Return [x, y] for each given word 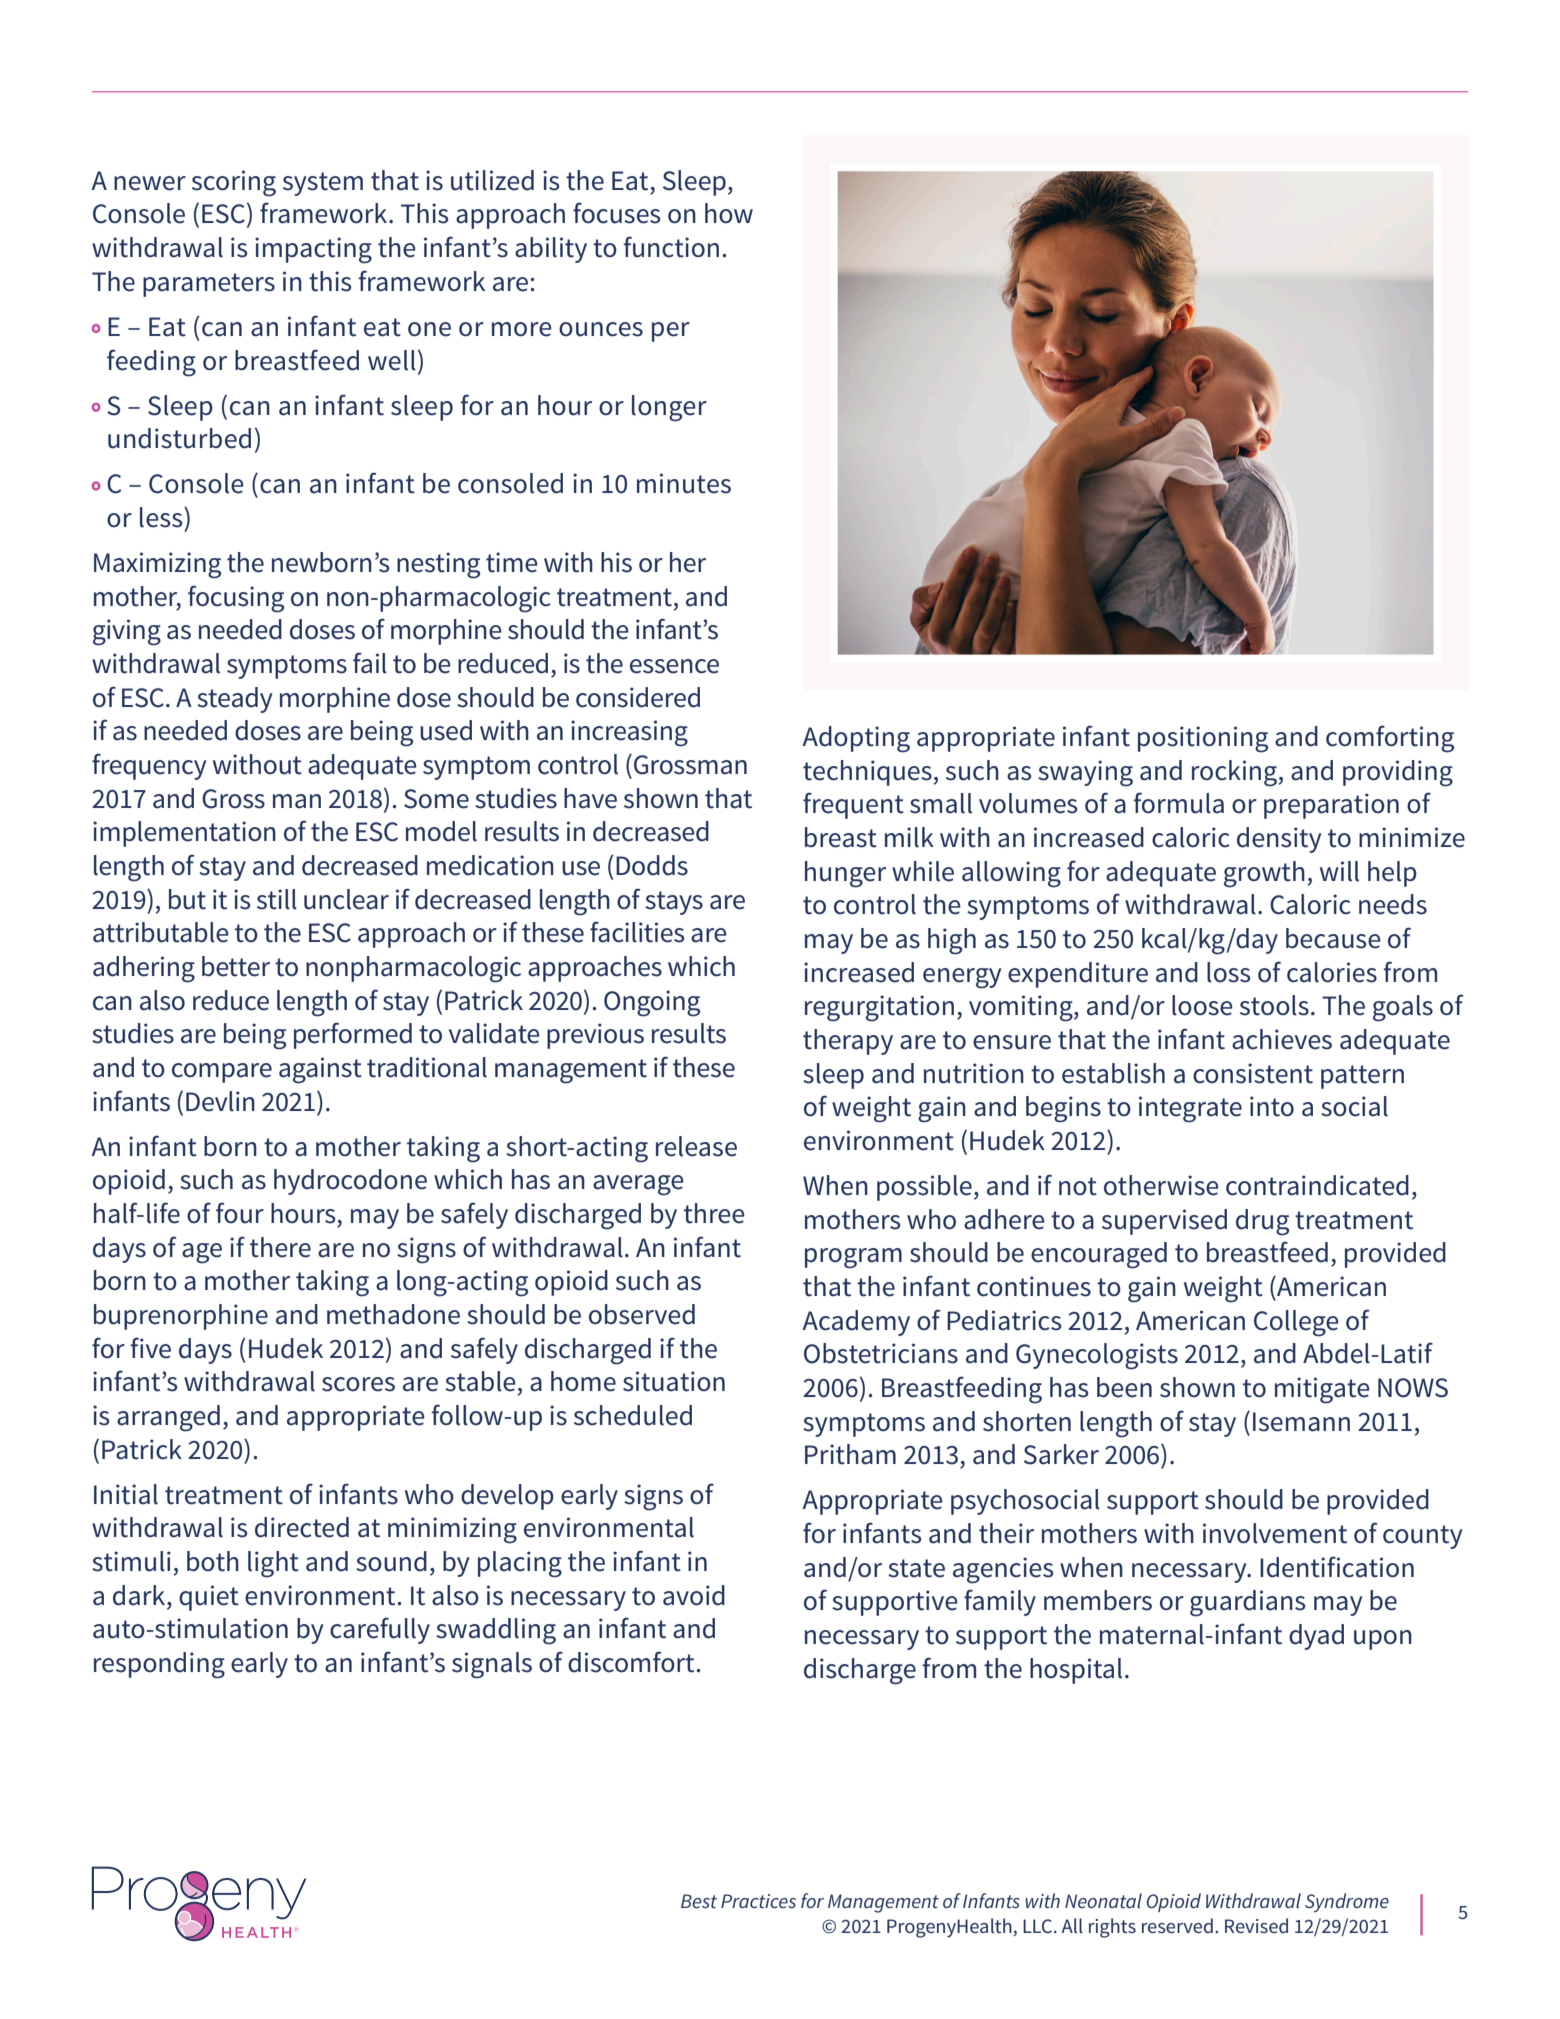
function [671, 247]
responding [159, 1665]
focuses [617, 213]
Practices [758, 1901]
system [323, 184]
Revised [1256, 1925]
